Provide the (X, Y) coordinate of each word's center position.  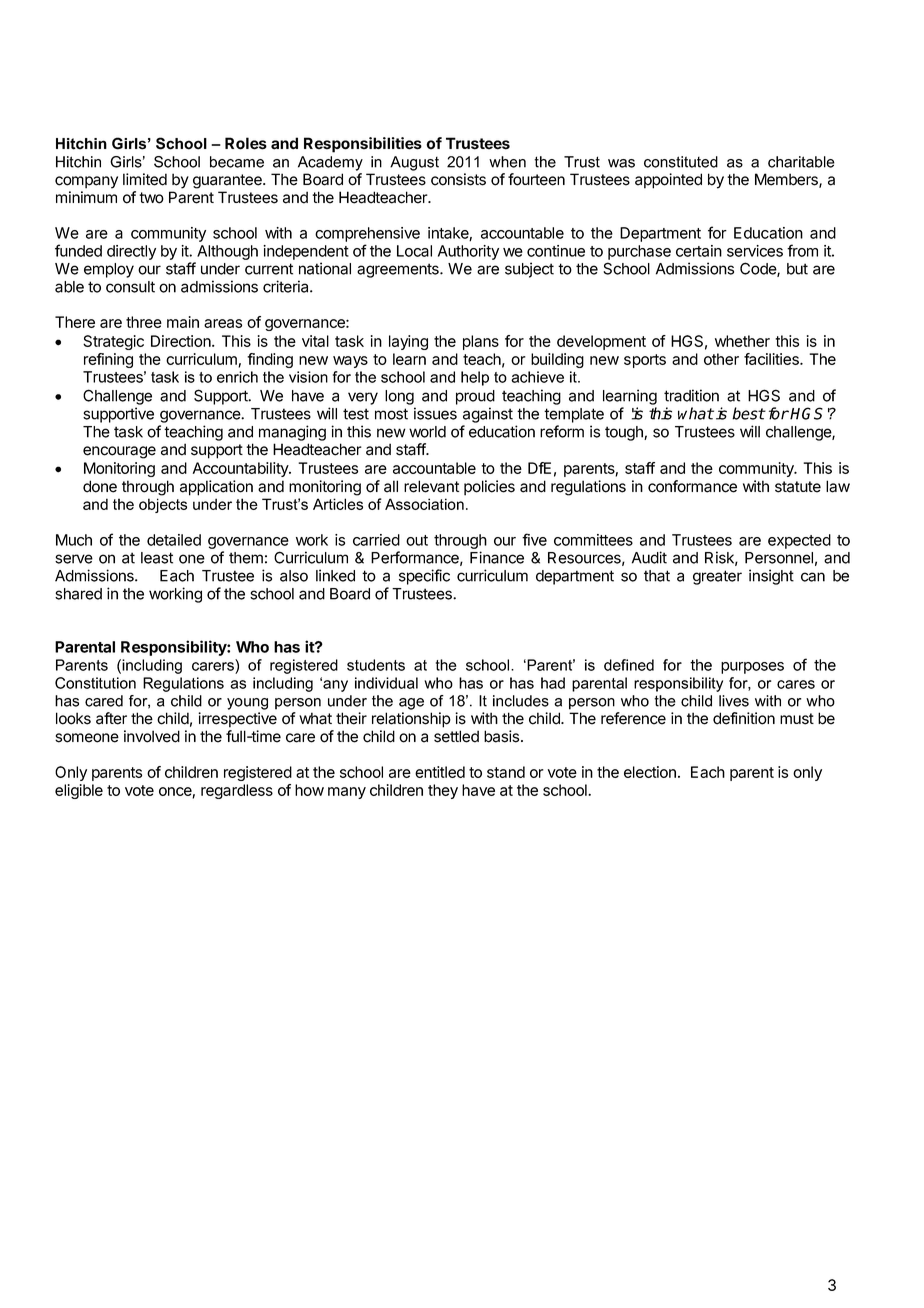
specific (424, 577)
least (157, 558)
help (475, 378)
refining (108, 360)
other (721, 359)
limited (145, 179)
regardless (237, 791)
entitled (440, 772)
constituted (681, 162)
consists (458, 179)
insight (771, 577)
